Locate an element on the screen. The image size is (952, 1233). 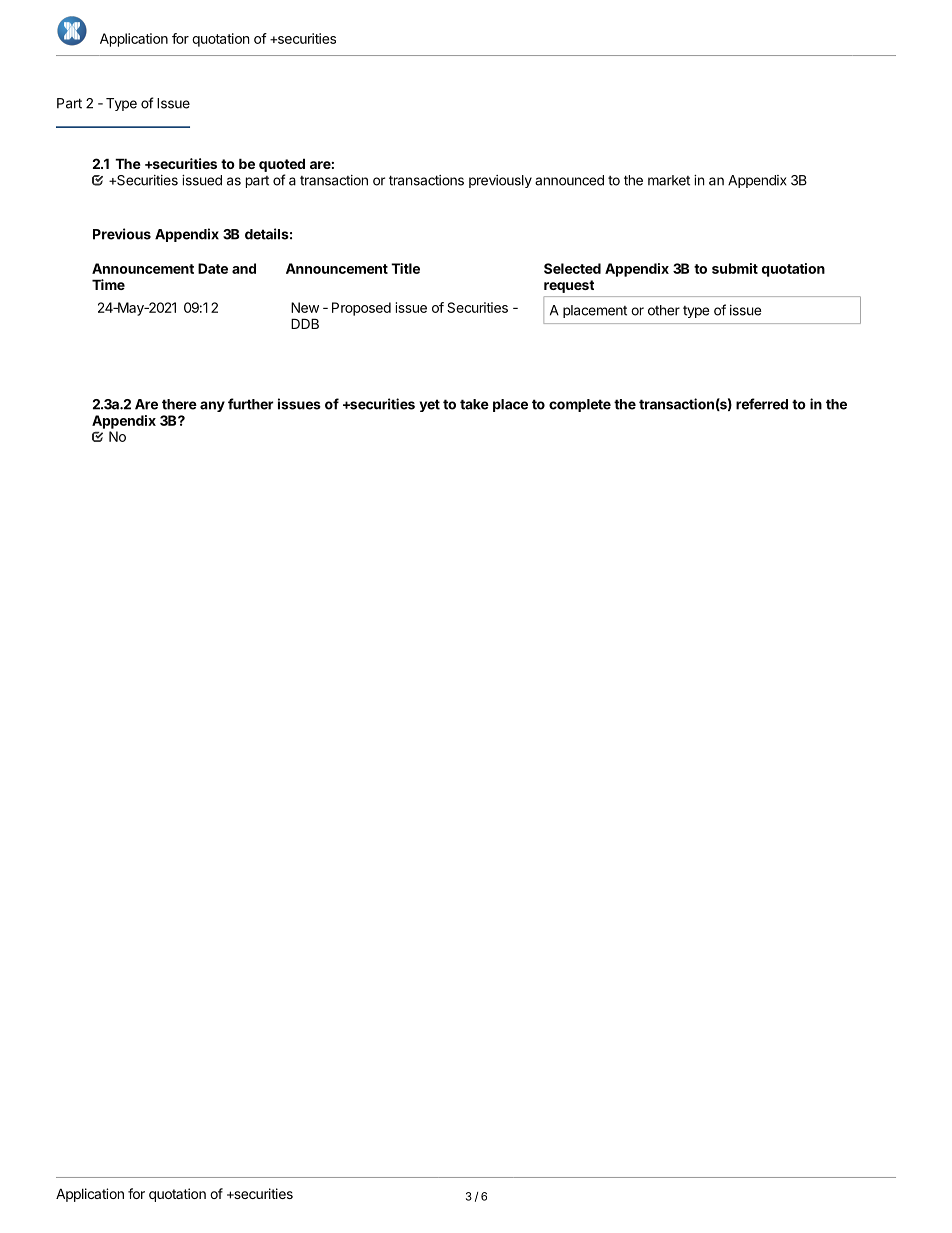
Time is located at coordinates (108, 284).
